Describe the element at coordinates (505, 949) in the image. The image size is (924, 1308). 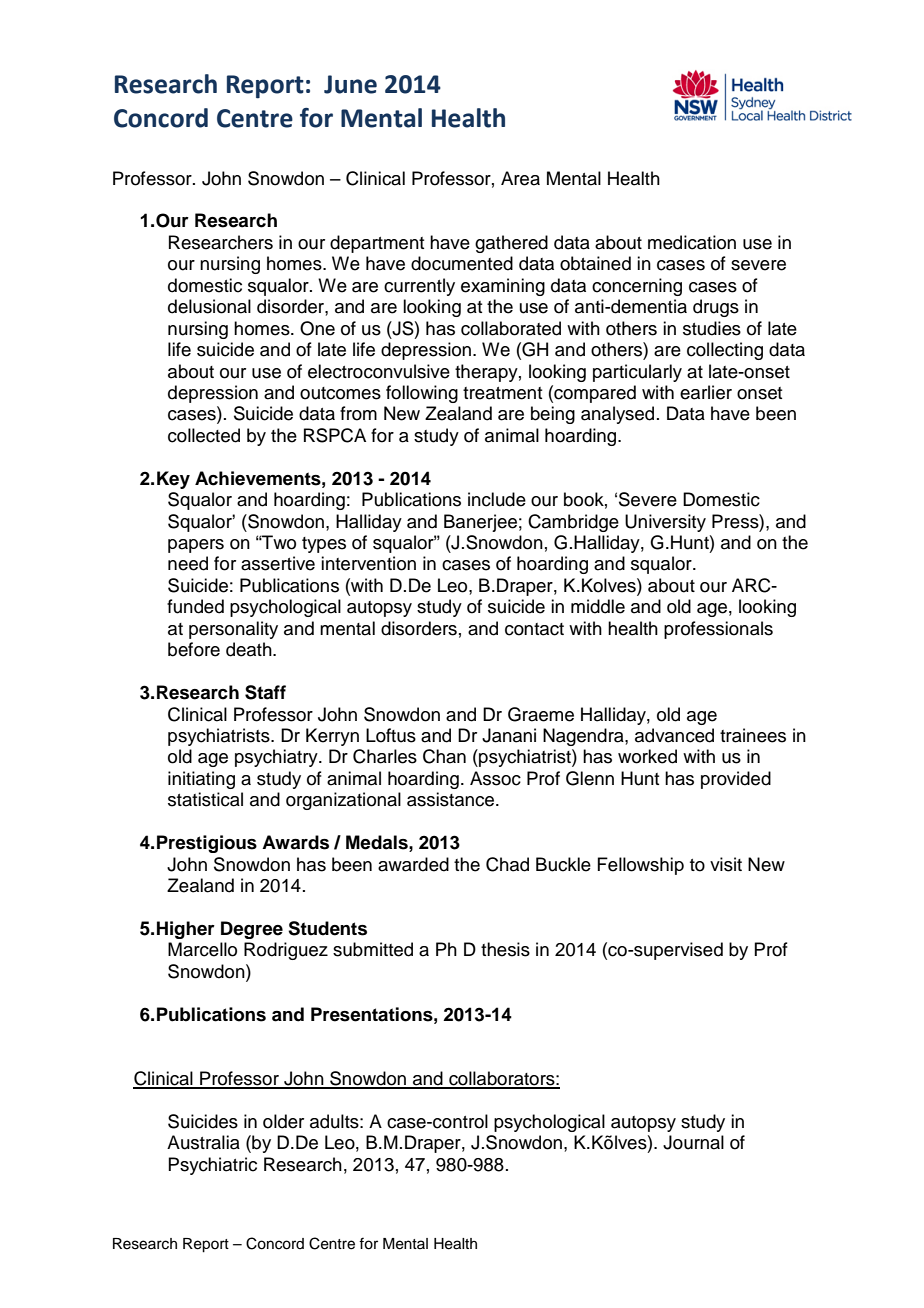
I see `thesis` at that location.
